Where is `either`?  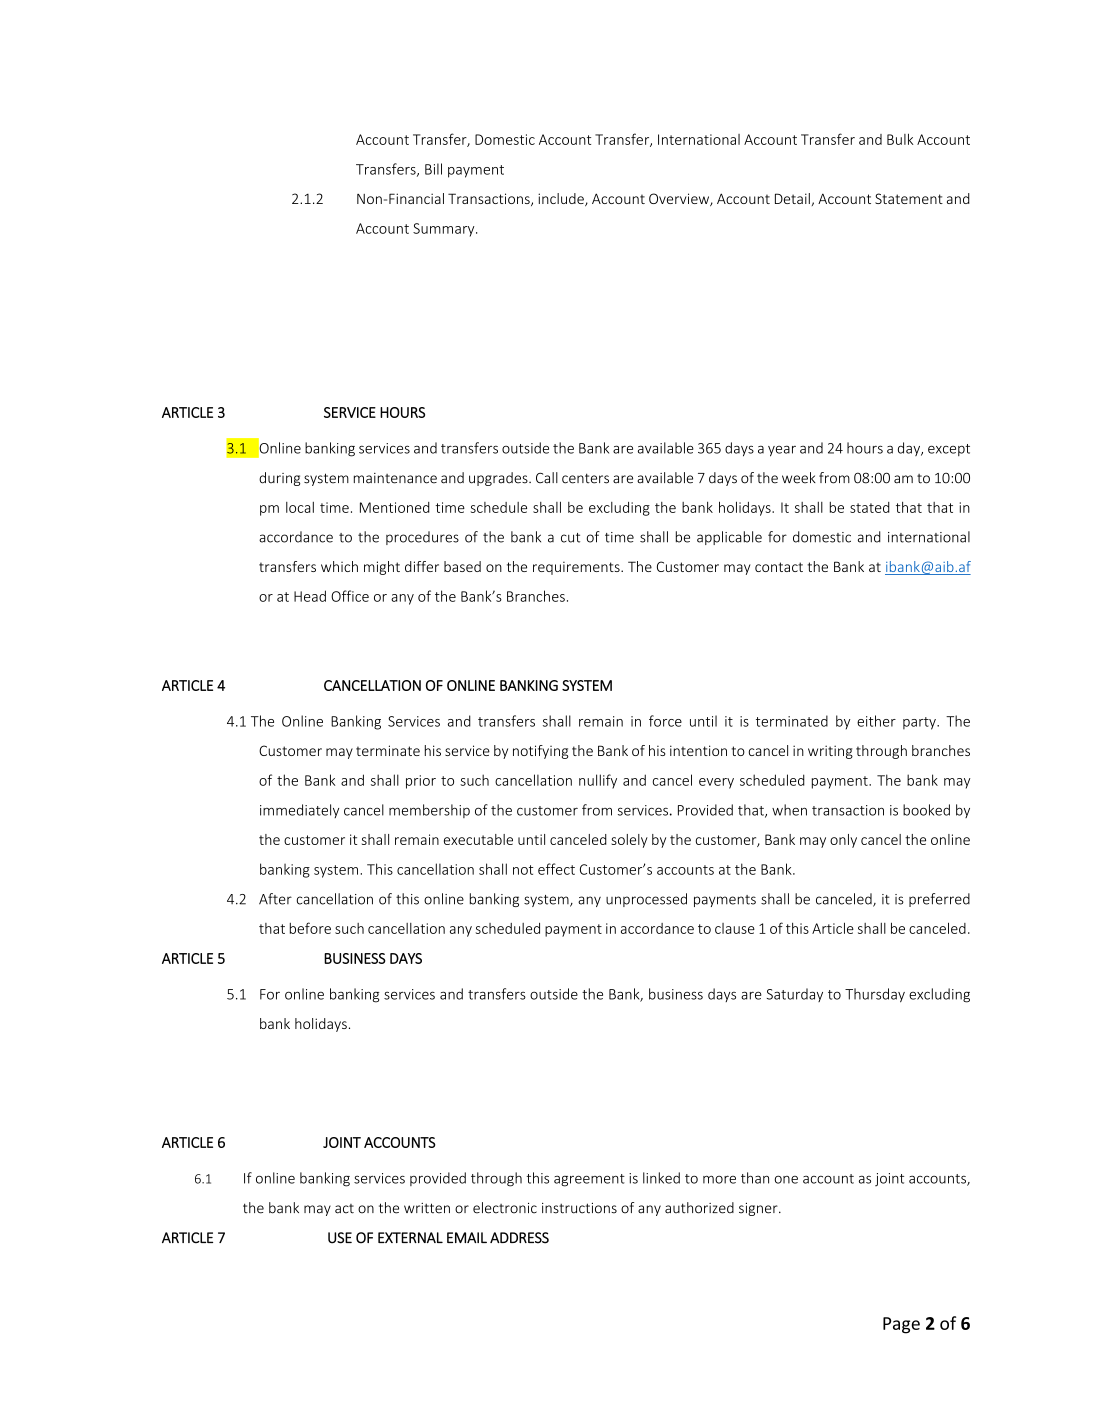
either is located at coordinates (876, 721).
